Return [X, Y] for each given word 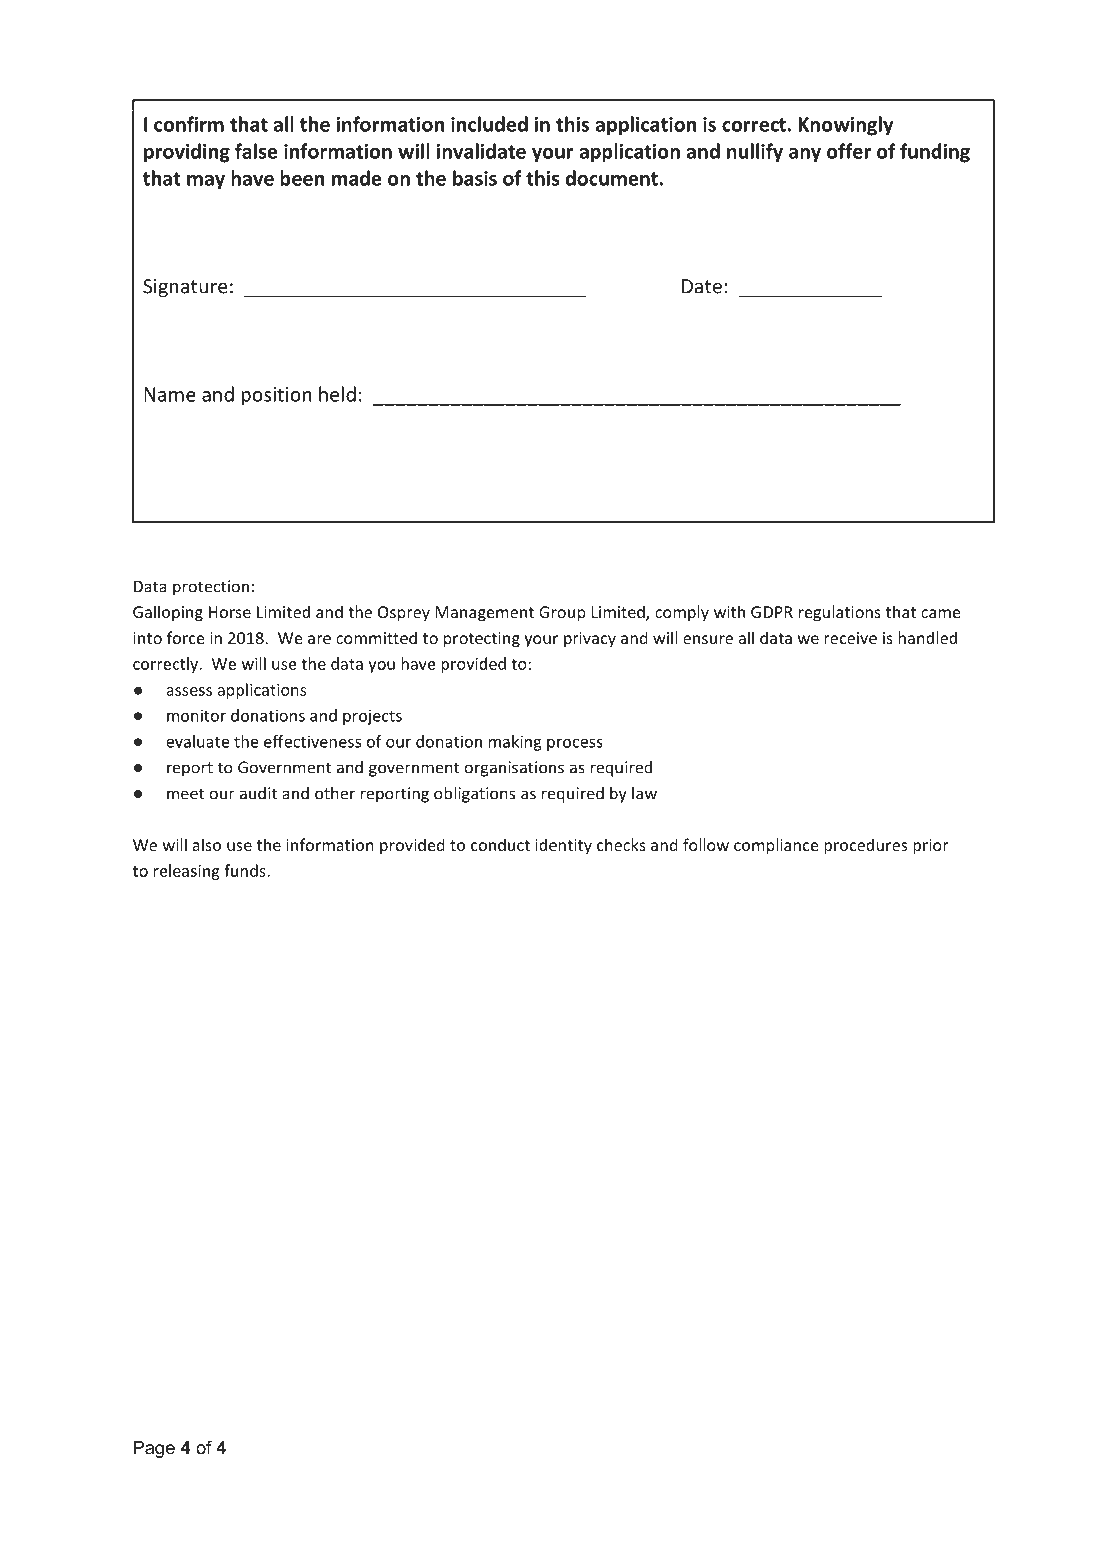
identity [564, 846]
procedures [865, 846]
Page [154, 1449]
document [612, 178]
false [256, 151]
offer [849, 151]
